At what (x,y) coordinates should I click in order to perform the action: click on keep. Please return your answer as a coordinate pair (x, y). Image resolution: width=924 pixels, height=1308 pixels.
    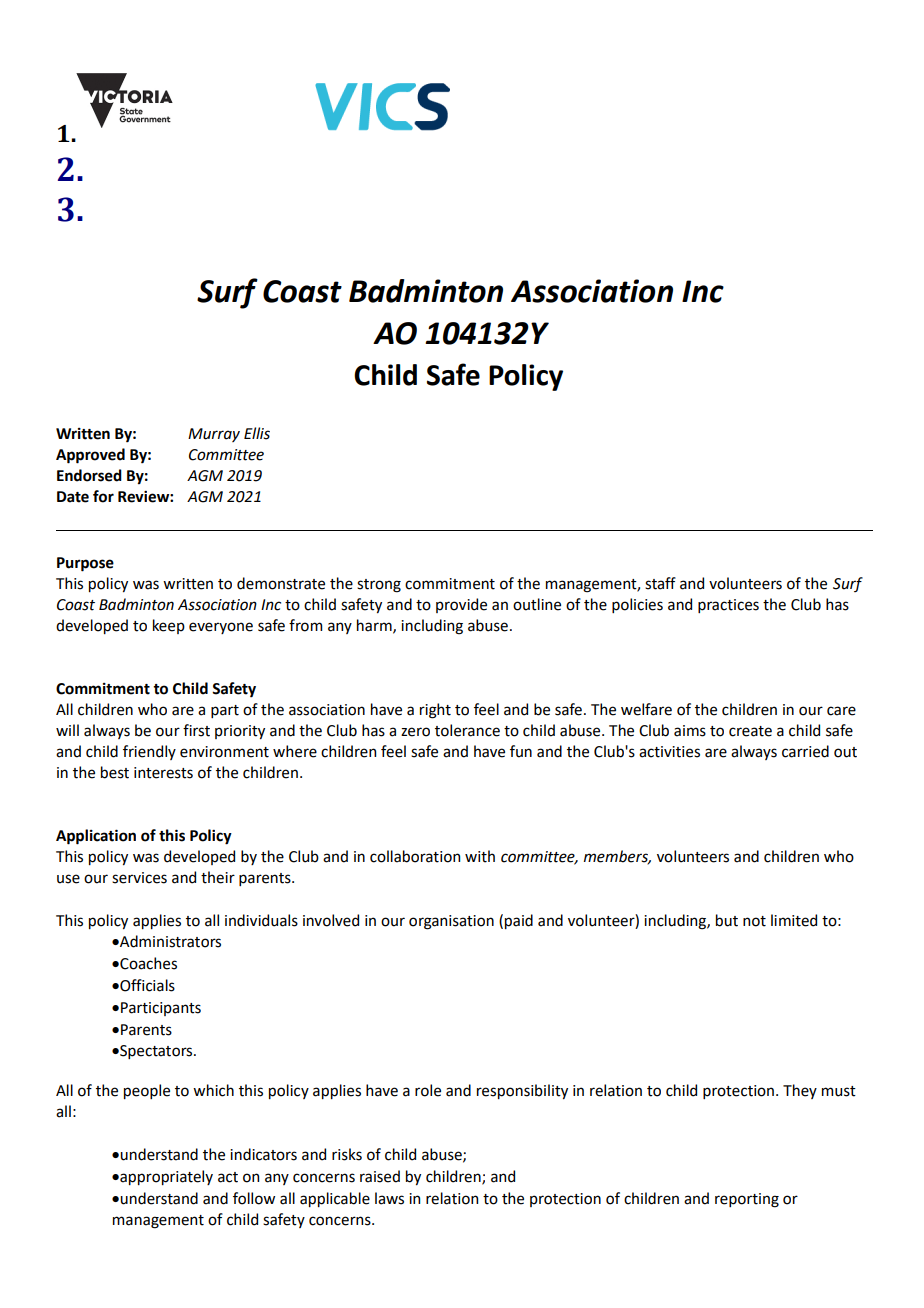
    Looking at the image, I should click on (169, 626).
